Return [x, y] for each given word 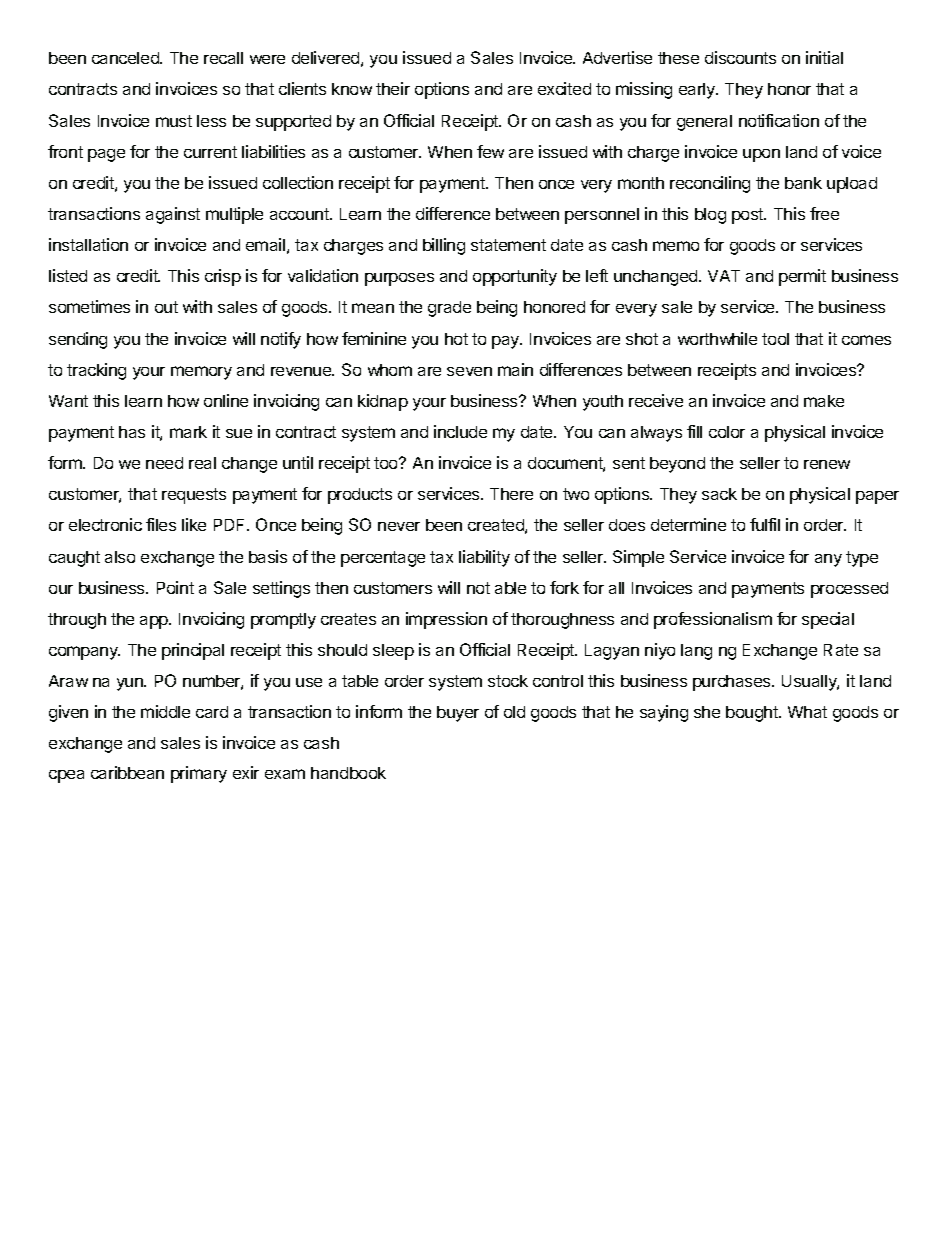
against [173, 215]
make [824, 401]
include [460, 431]
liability [484, 558]
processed [849, 590]
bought [753, 714]
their [393, 88]
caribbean [127, 772]
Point [175, 587]
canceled [126, 58]
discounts [740, 57]
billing [444, 246]
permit [802, 277]
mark [188, 432]
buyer [458, 714]
